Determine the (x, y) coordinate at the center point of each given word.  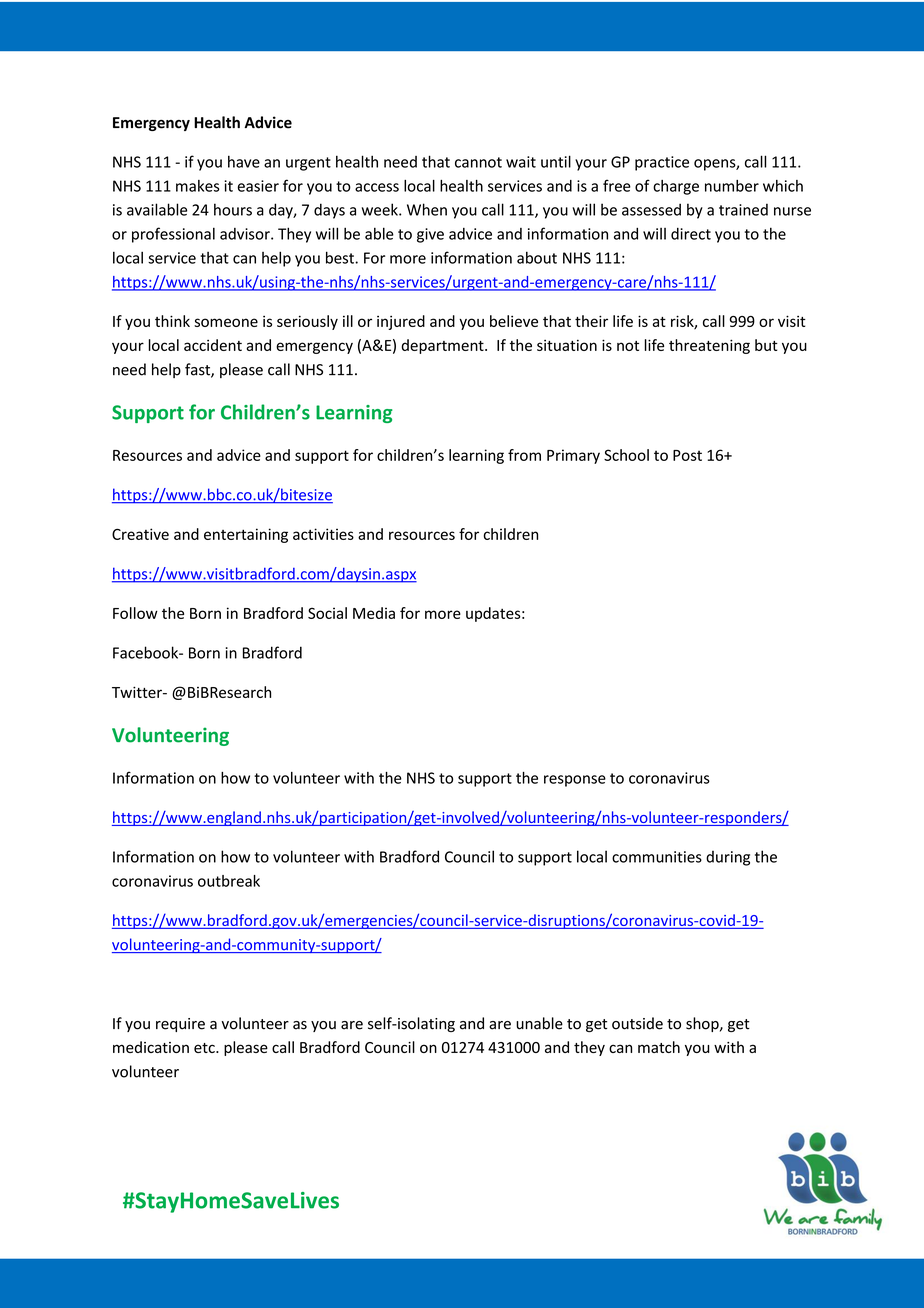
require (180, 1025)
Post (687, 455)
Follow (135, 613)
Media (374, 613)
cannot (478, 162)
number (732, 186)
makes (197, 186)
